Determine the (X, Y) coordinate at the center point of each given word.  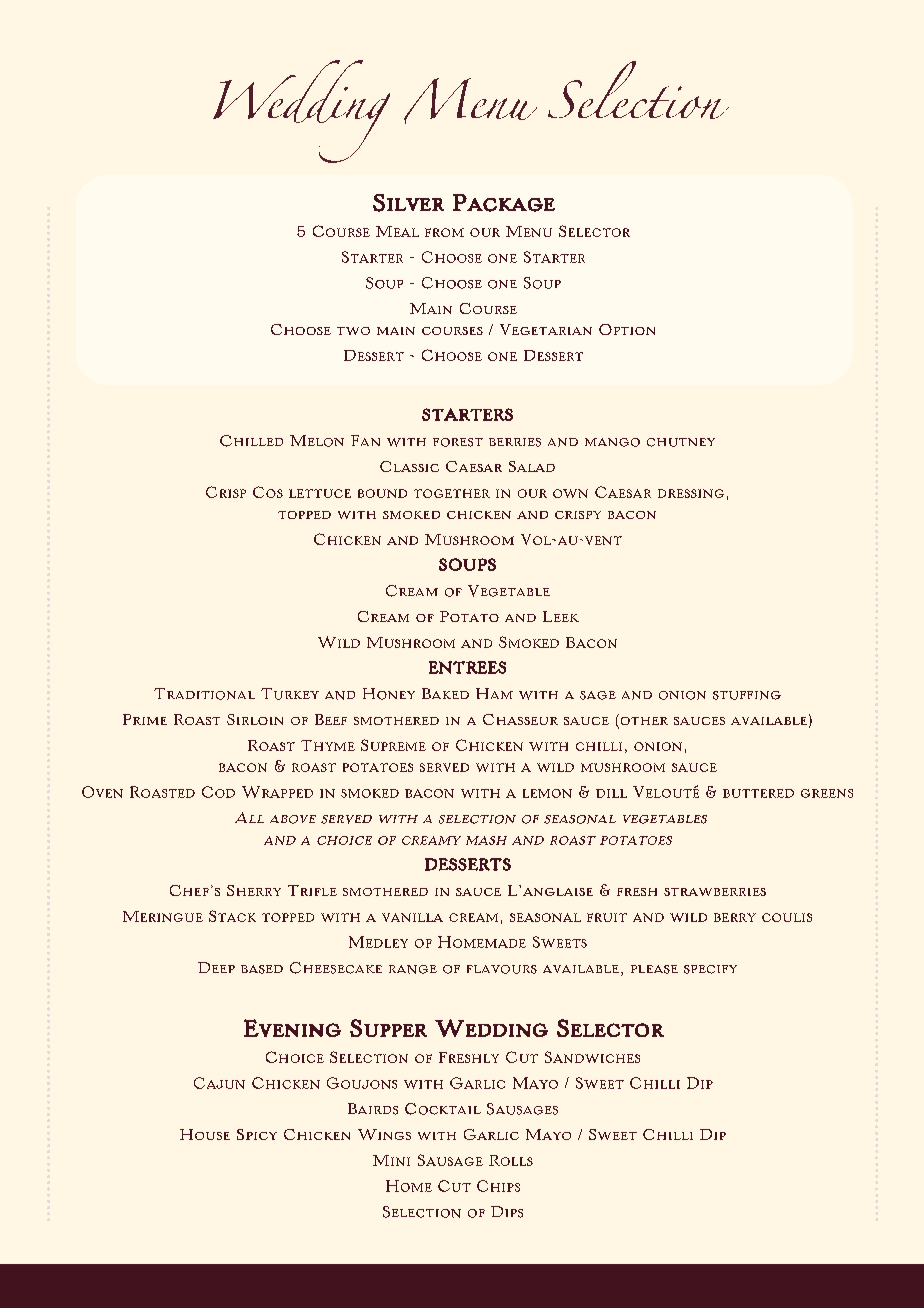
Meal (397, 231)
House (205, 1134)
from (444, 232)
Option (627, 329)
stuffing (747, 695)
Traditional (204, 694)
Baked (445, 693)
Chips (498, 1186)
